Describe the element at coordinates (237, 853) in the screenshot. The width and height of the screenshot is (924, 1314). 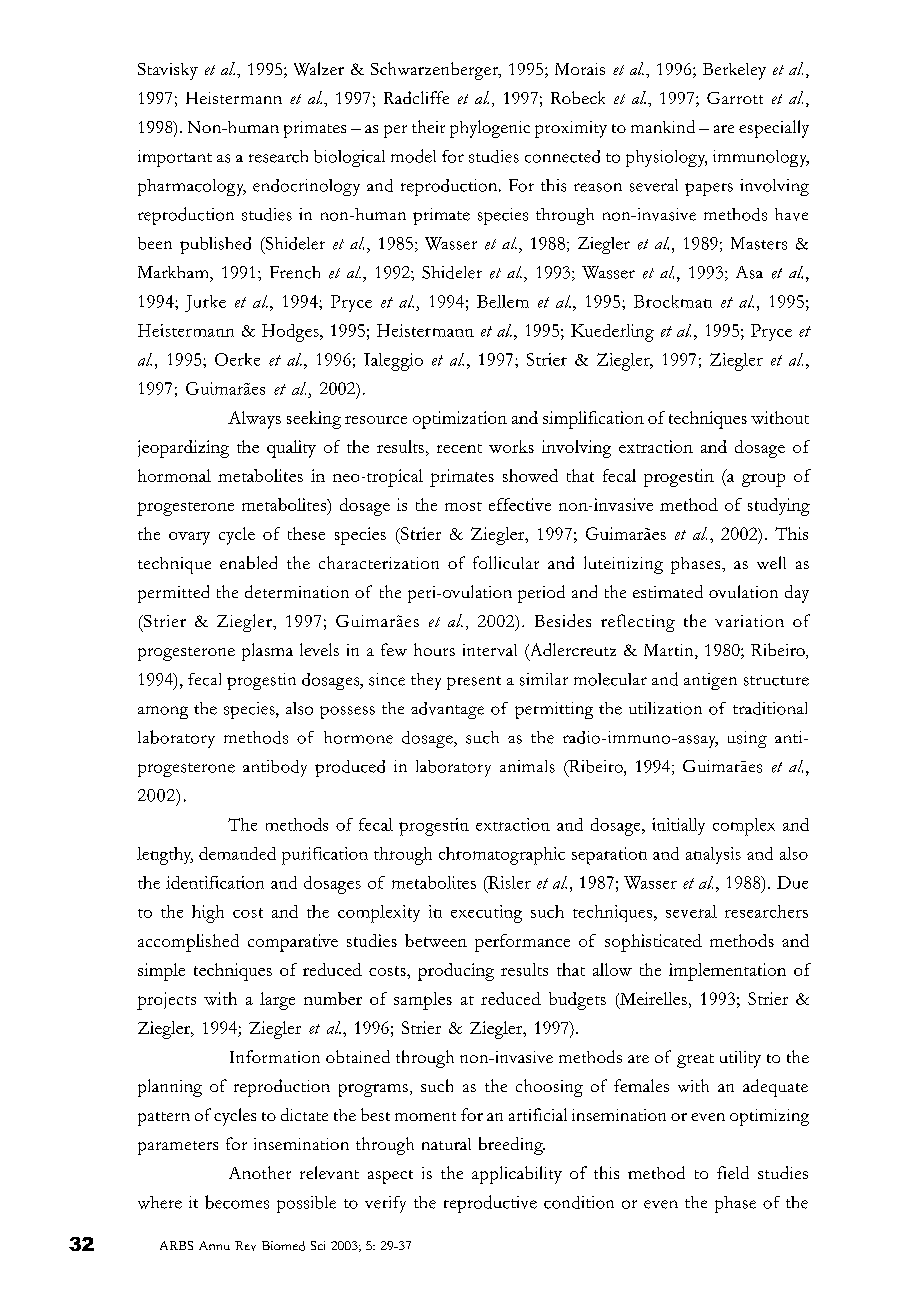
I see `demanded` at that location.
